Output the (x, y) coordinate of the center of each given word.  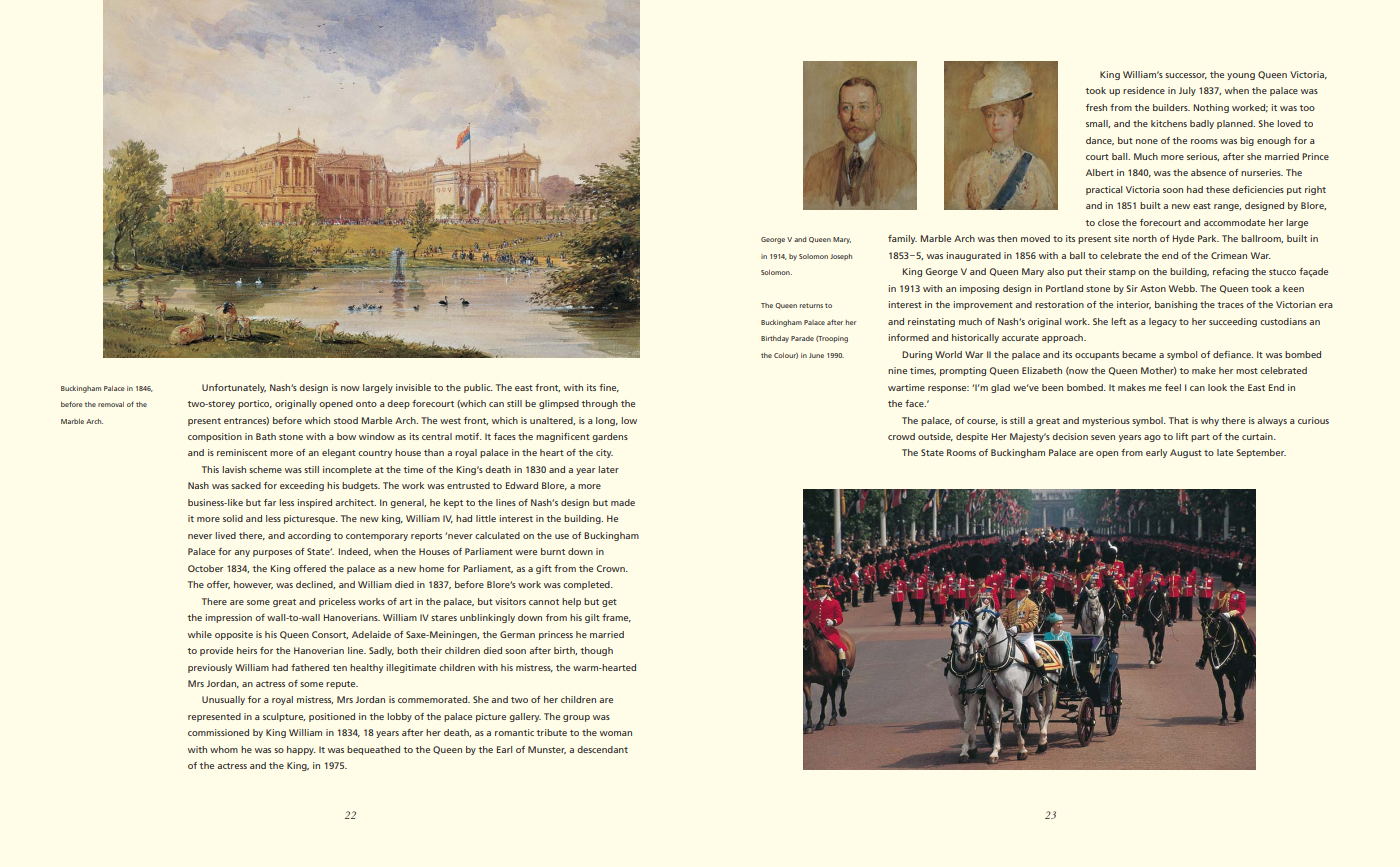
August (1186, 453)
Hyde (1183, 239)
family (902, 239)
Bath (266, 436)
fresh (1096, 107)
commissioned (218, 732)
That (1179, 420)
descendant (602, 749)
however (253, 585)
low (629, 420)
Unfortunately (234, 388)
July (1187, 91)
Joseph (841, 257)
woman (616, 733)
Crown (611, 568)
